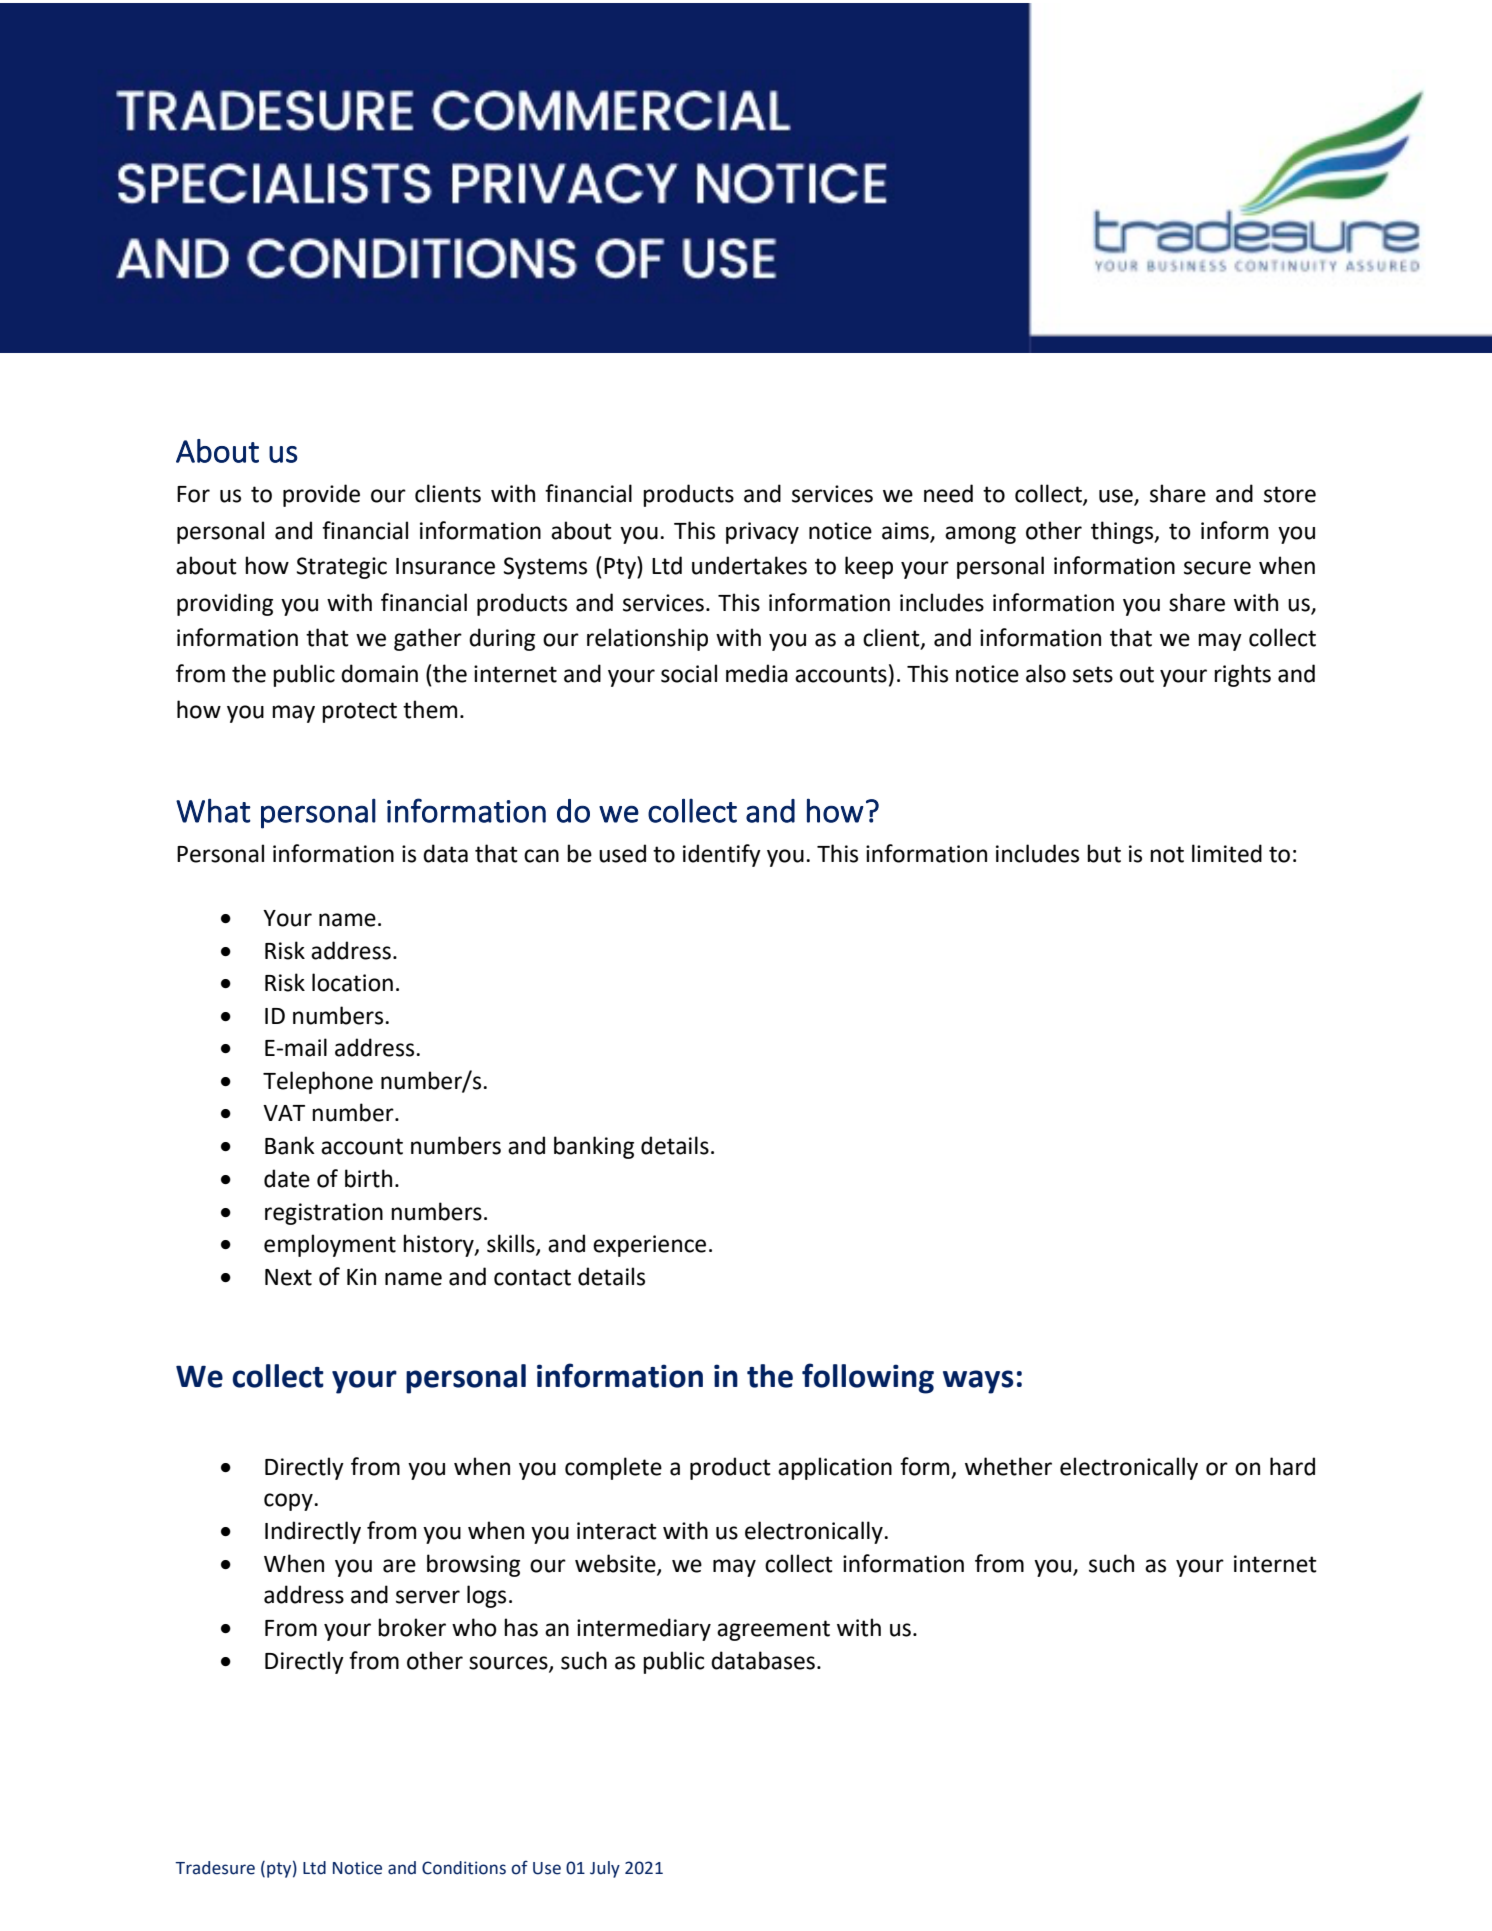 The height and width of the screenshot is (1931, 1492). What do you see at coordinates (773, 1630) in the screenshot?
I see `agreement` at bounding box center [773, 1630].
